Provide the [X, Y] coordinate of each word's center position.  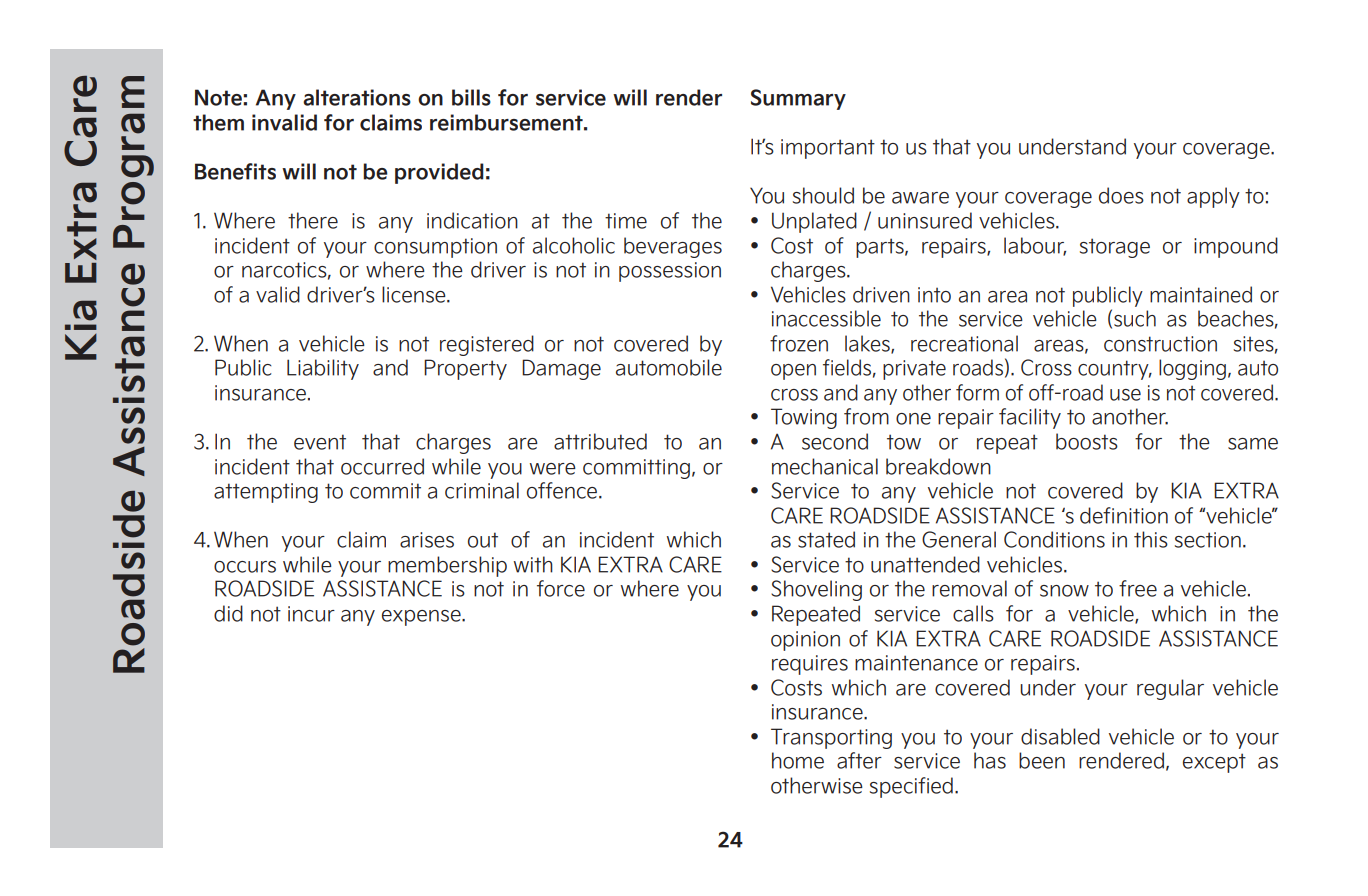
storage [1115, 248]
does [1121, 195]
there [313, 220]
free [1138, 588]
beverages [673, 247]
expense [422, 618]
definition [1124, 515]
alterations [357, 97]
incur [311, 614]
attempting [266, 493]
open [793, 372]
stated [826, 539]
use [1125, 395]
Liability [323, 369]
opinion [805, 641]
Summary [798, 99]
